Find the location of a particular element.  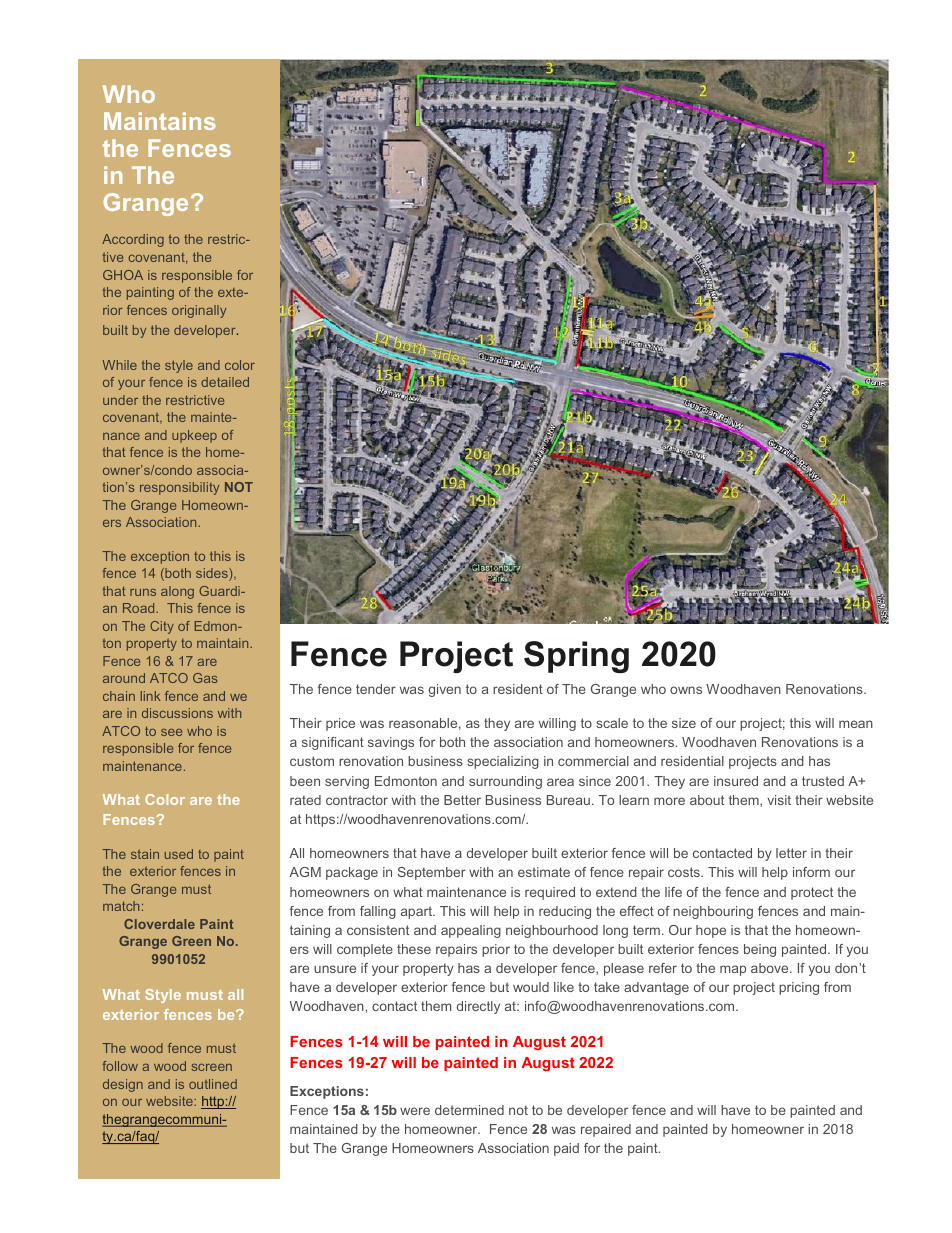

originally is located at coordinates (199, 311).
